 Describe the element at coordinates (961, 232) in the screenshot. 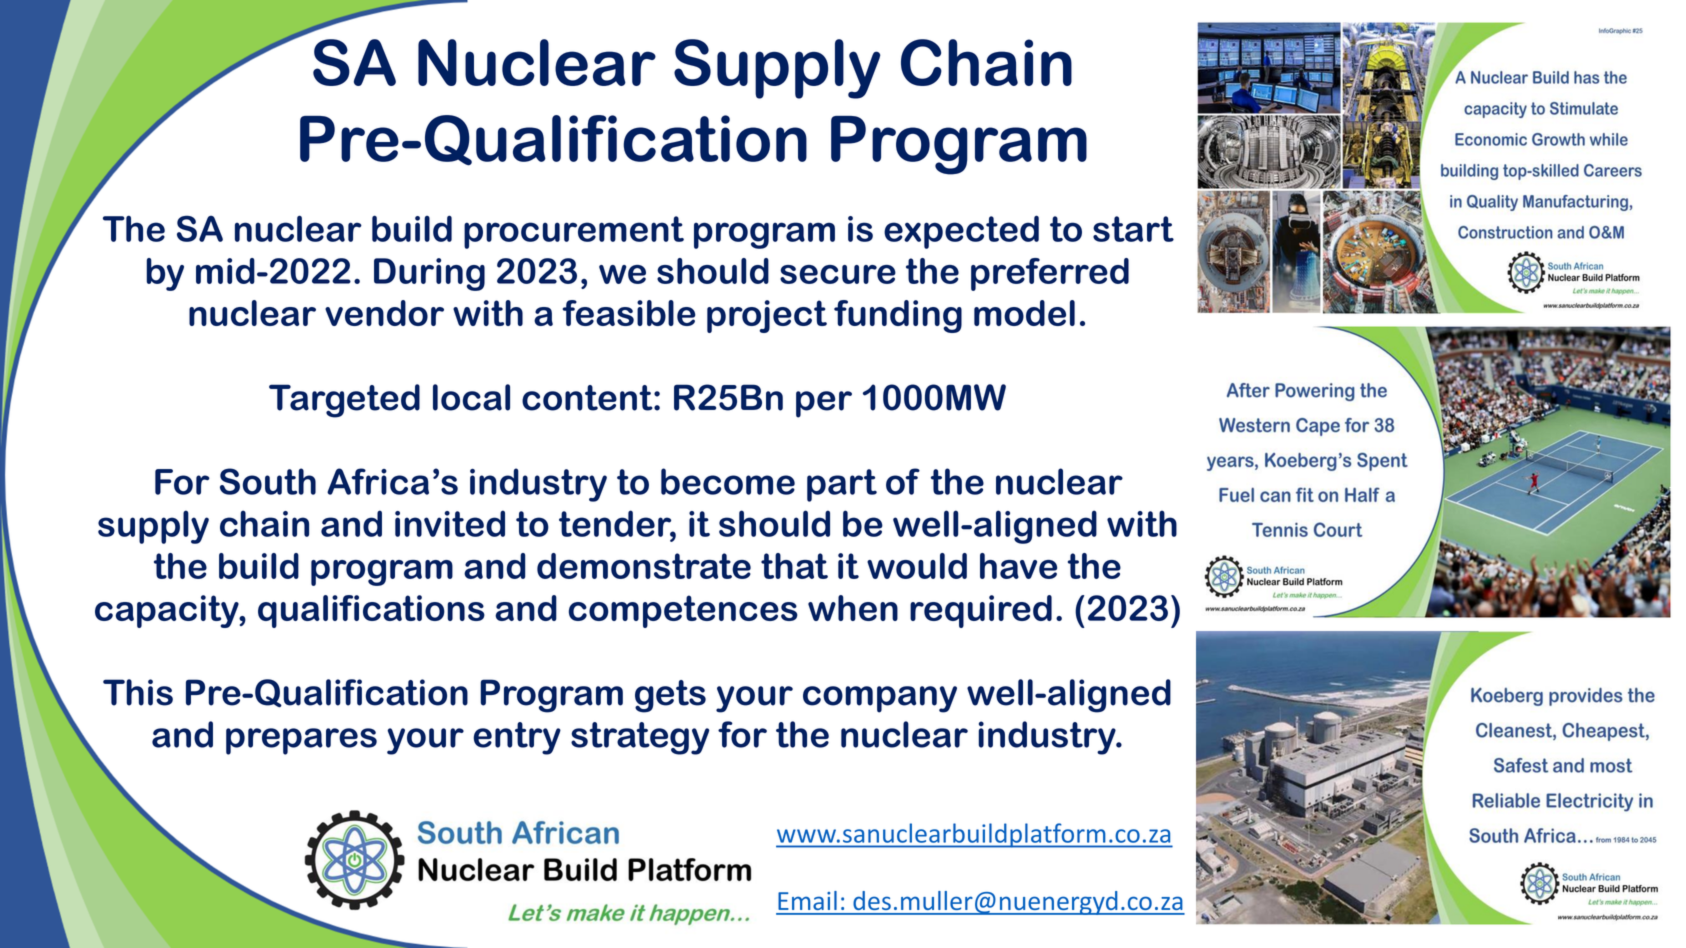

I see `expected` at that location.
